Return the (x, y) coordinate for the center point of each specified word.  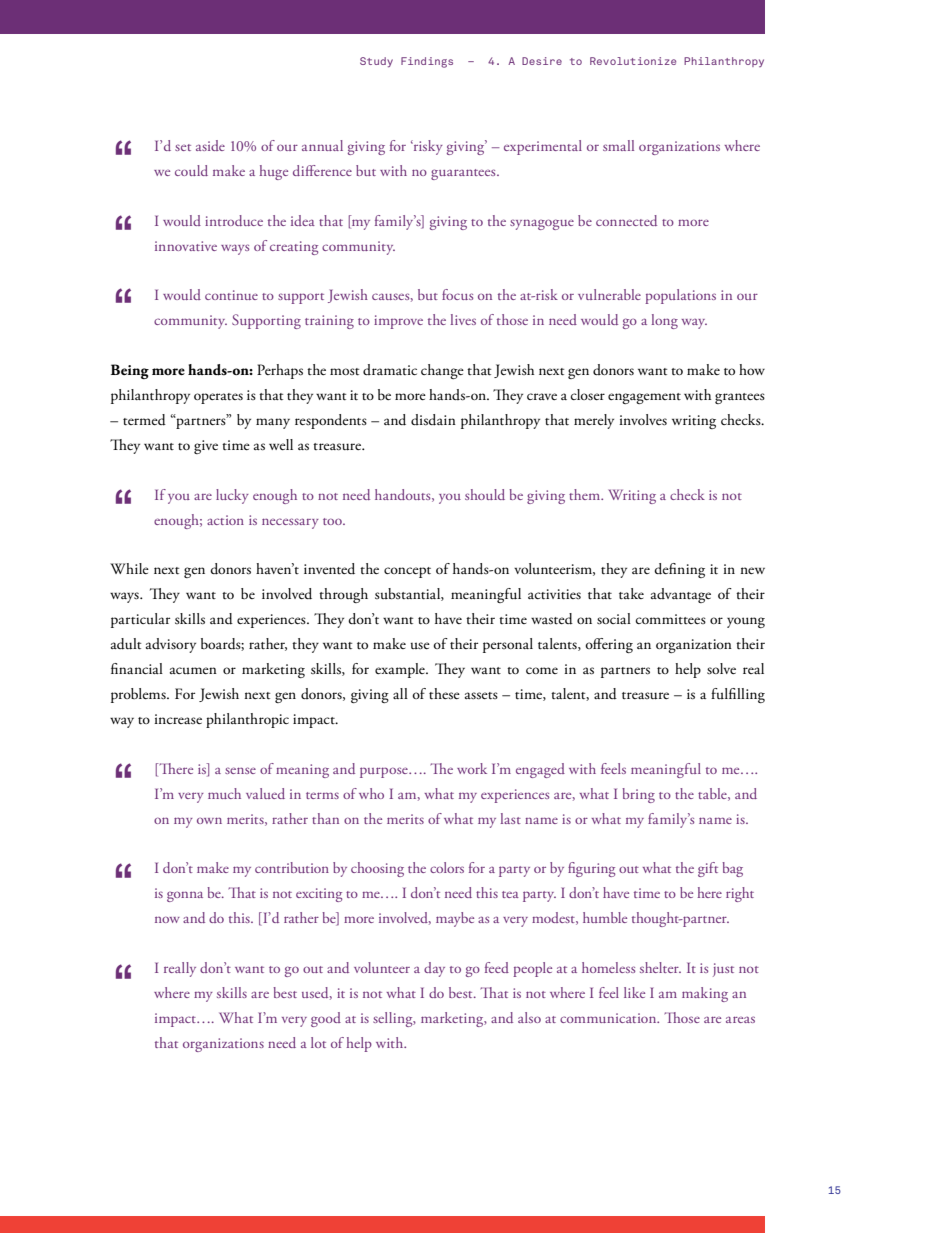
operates (218, 398)
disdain (433, 420)
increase (178, 719)
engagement (644, 398)
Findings (427, 62)
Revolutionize (633, 61)
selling (394, 1019)
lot (318, 1042)
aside (210, 145)
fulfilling (738, 695)
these (444, 694)
